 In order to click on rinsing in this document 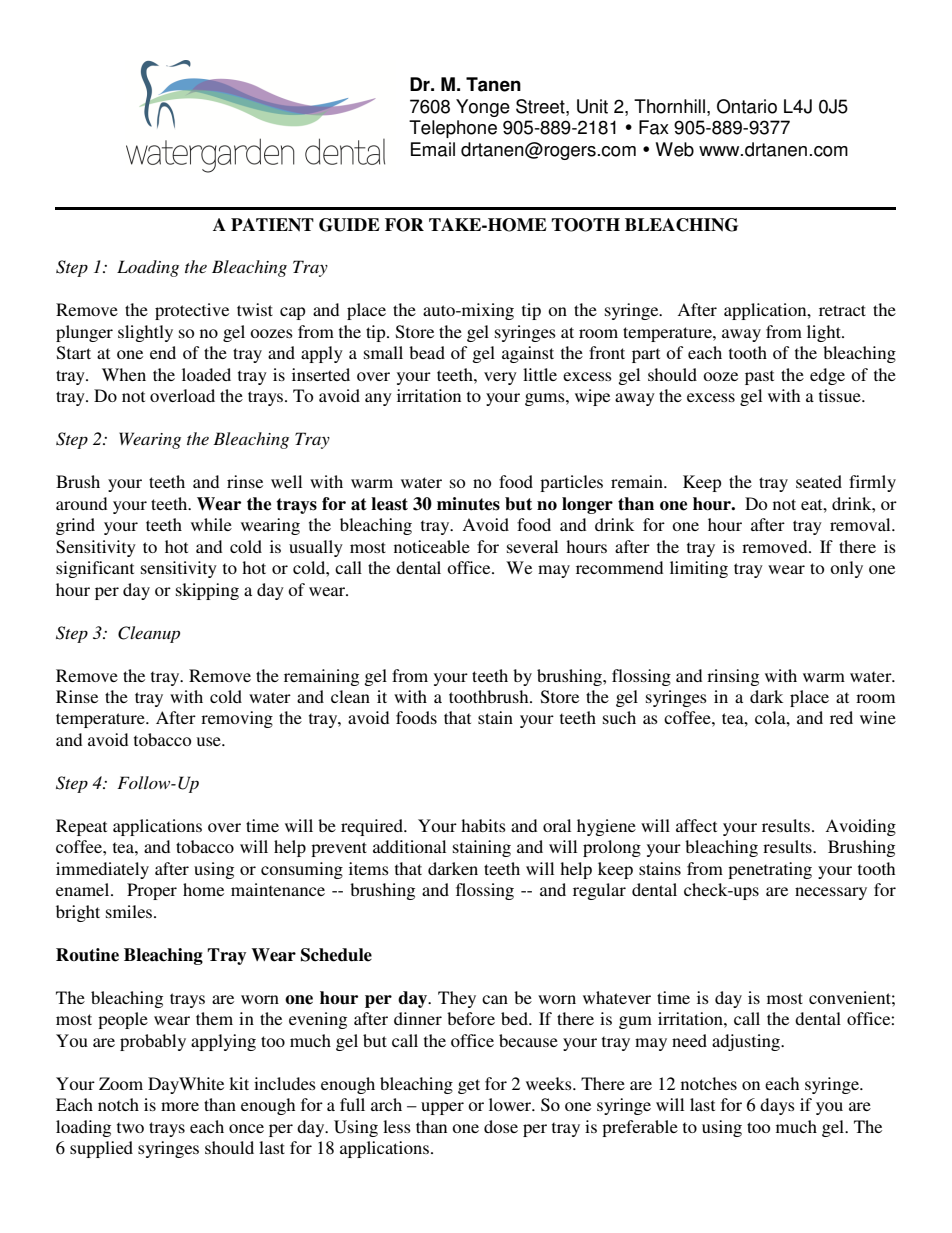, I will do `click(733, 677)`.
